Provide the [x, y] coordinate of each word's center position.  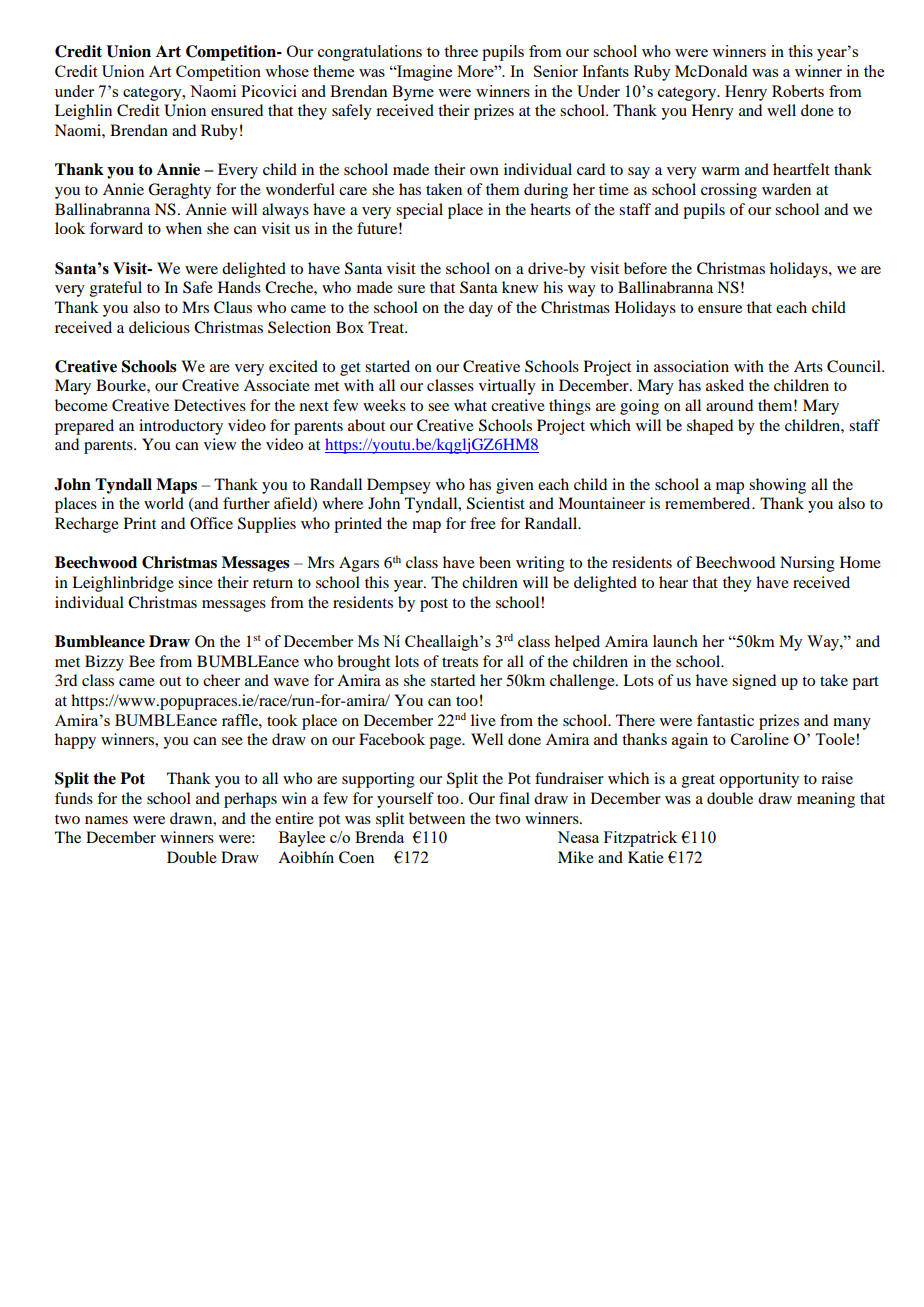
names [106, 820]
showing [777, 486]
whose [287, 71]
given [515, 486]
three [461, 51]
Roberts [798, 91]
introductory [181, 427]
